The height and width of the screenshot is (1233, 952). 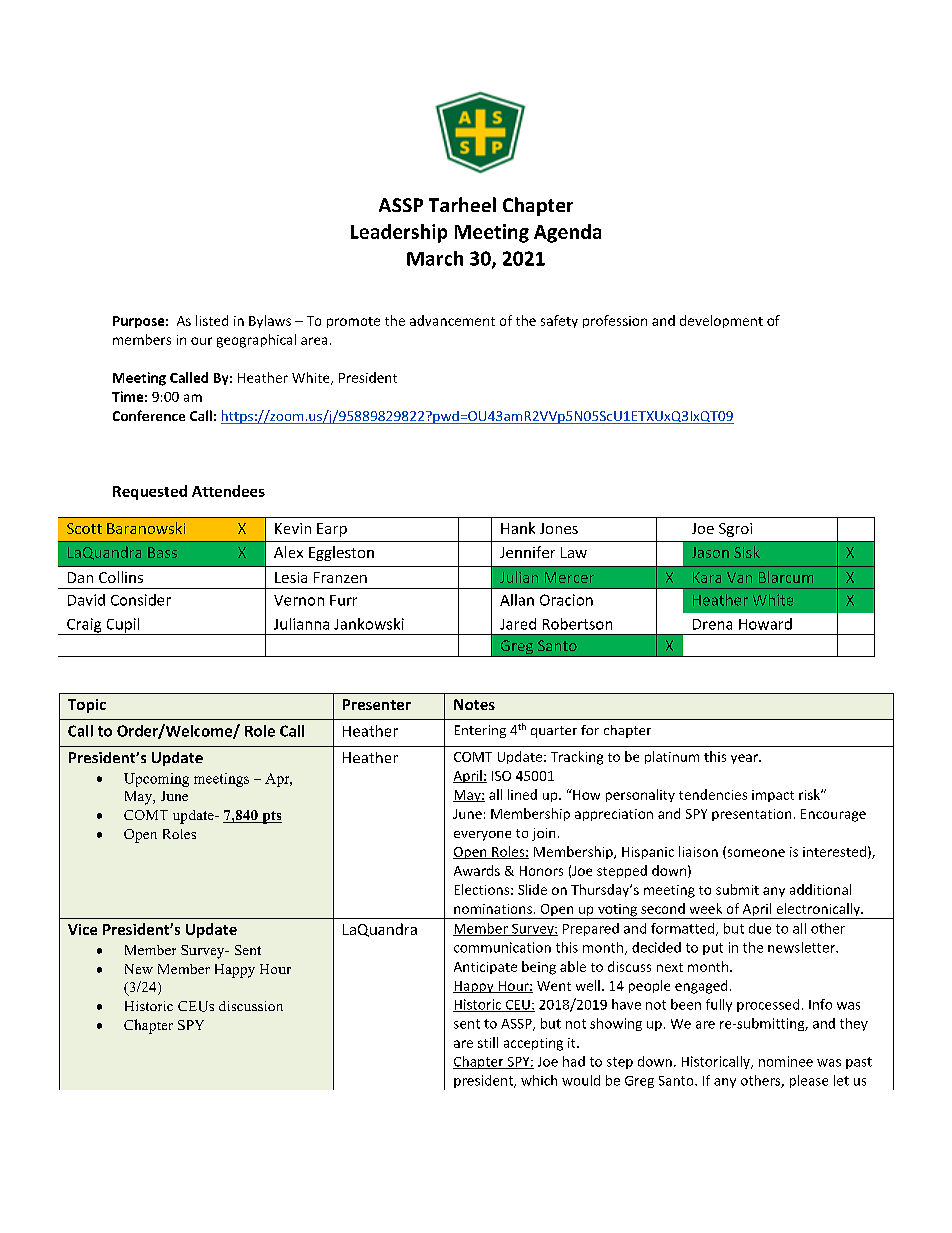 What do you see at coordinates (488, 1042) in the screenshot?
I see `still` at bounding box center [488, 1042].
